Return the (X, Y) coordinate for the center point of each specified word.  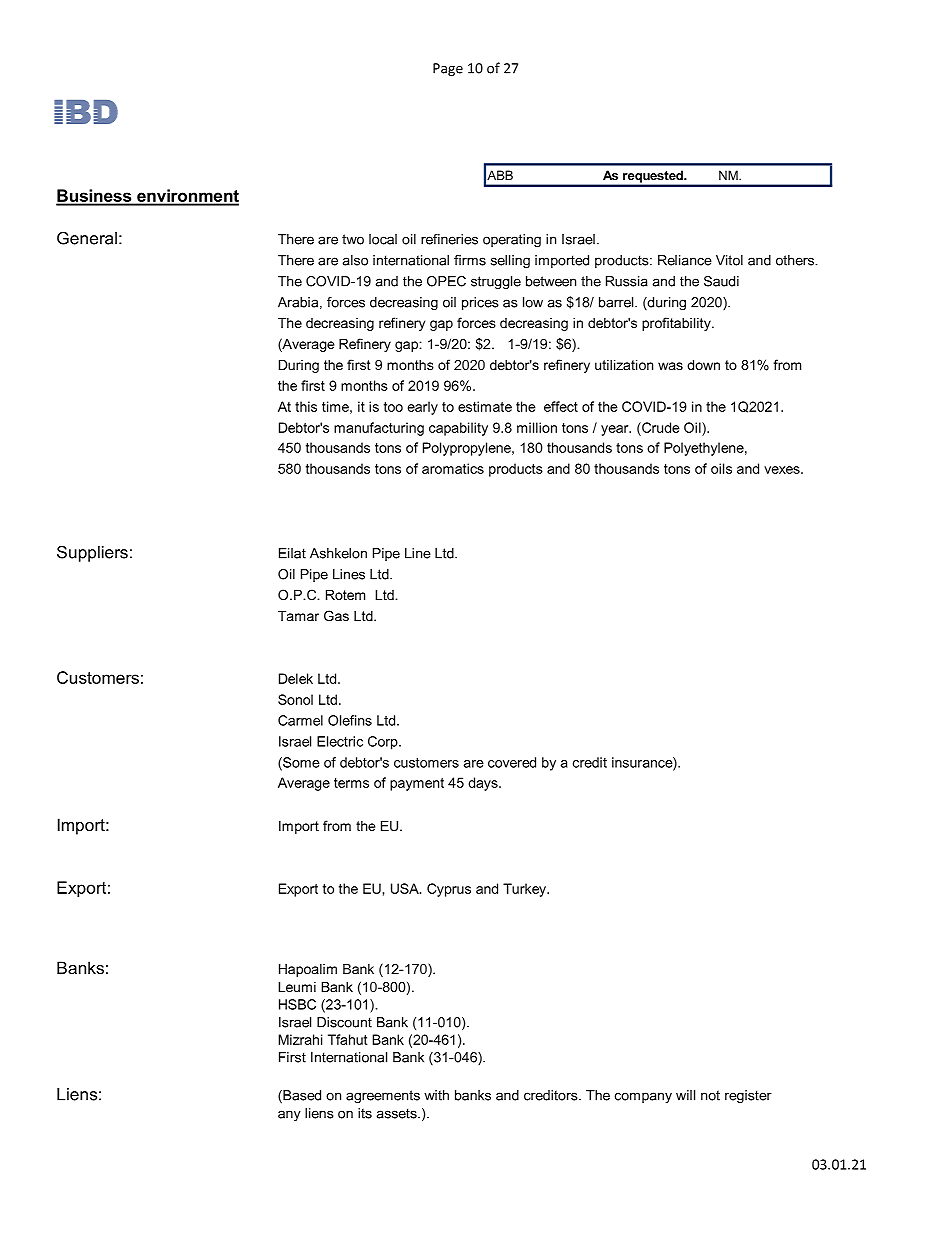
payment (417, 784)
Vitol (729, 260)
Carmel (300, 720)
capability (458, 429)
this (306, 406)
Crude (660, 427)
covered (512, 762)
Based (301, 1096)
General (87, 238)
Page (448, 69)
